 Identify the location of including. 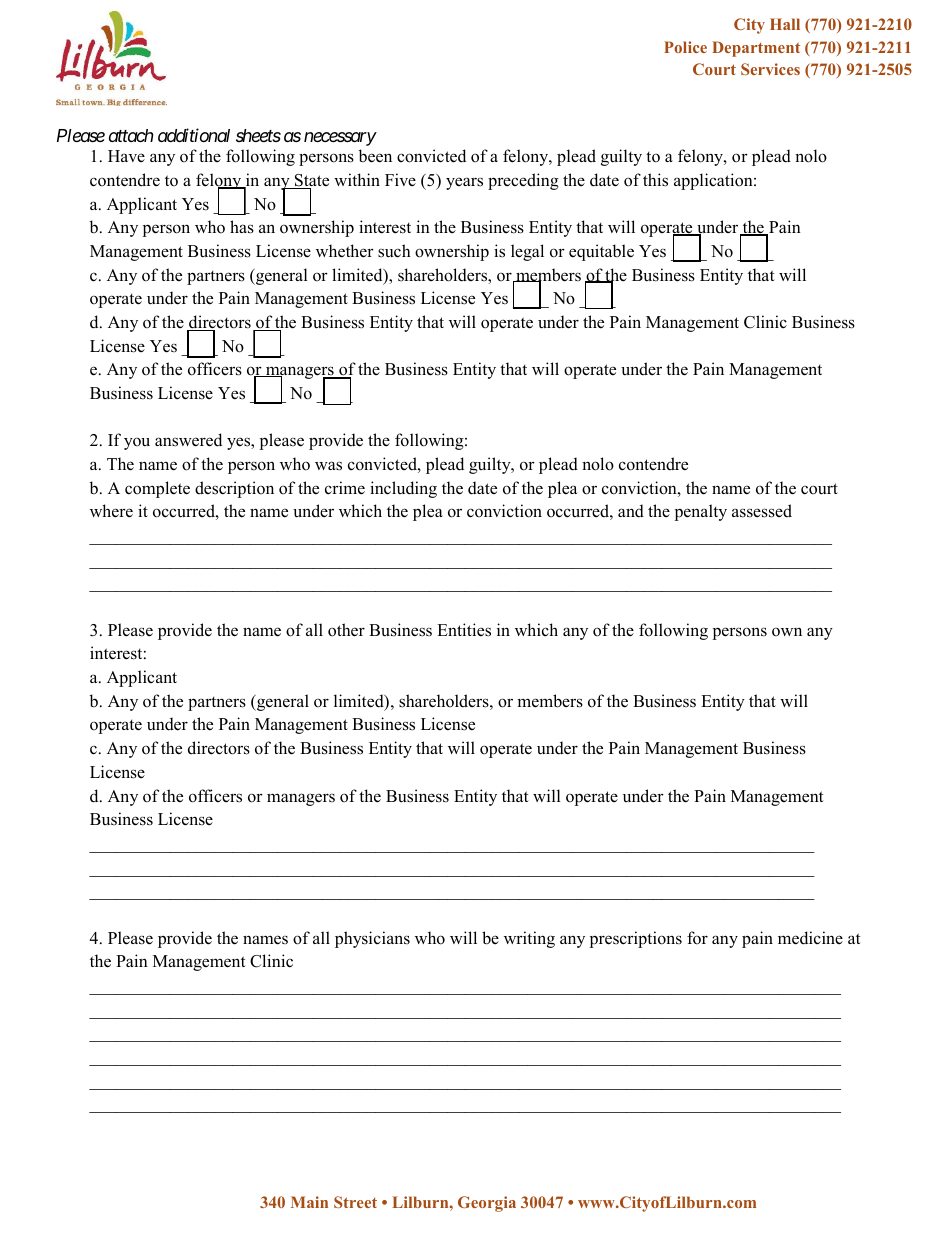
(403, 489).
